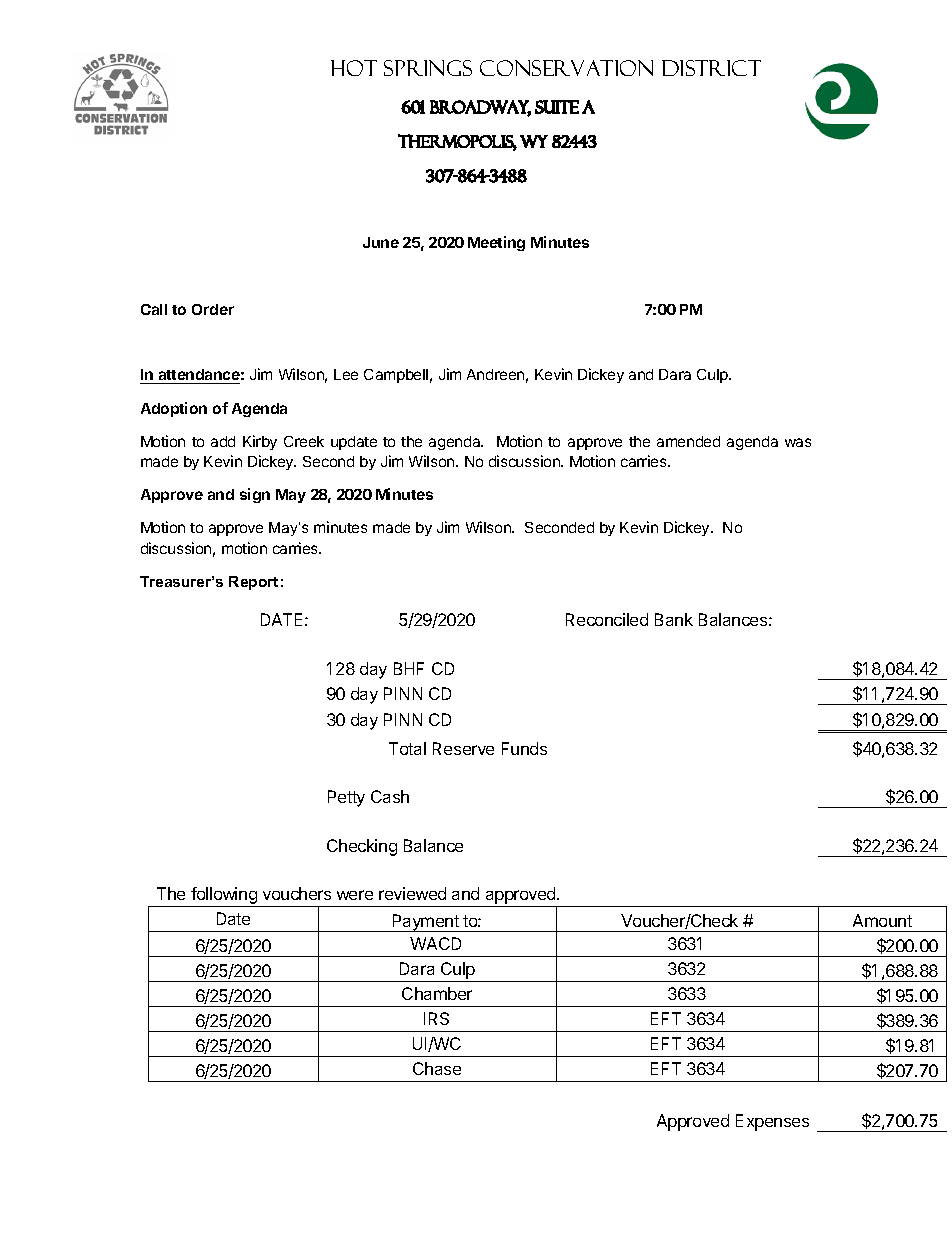  Describe the element at coordinates (674, 619) in the screenshot. I see `Bank` at that location.
